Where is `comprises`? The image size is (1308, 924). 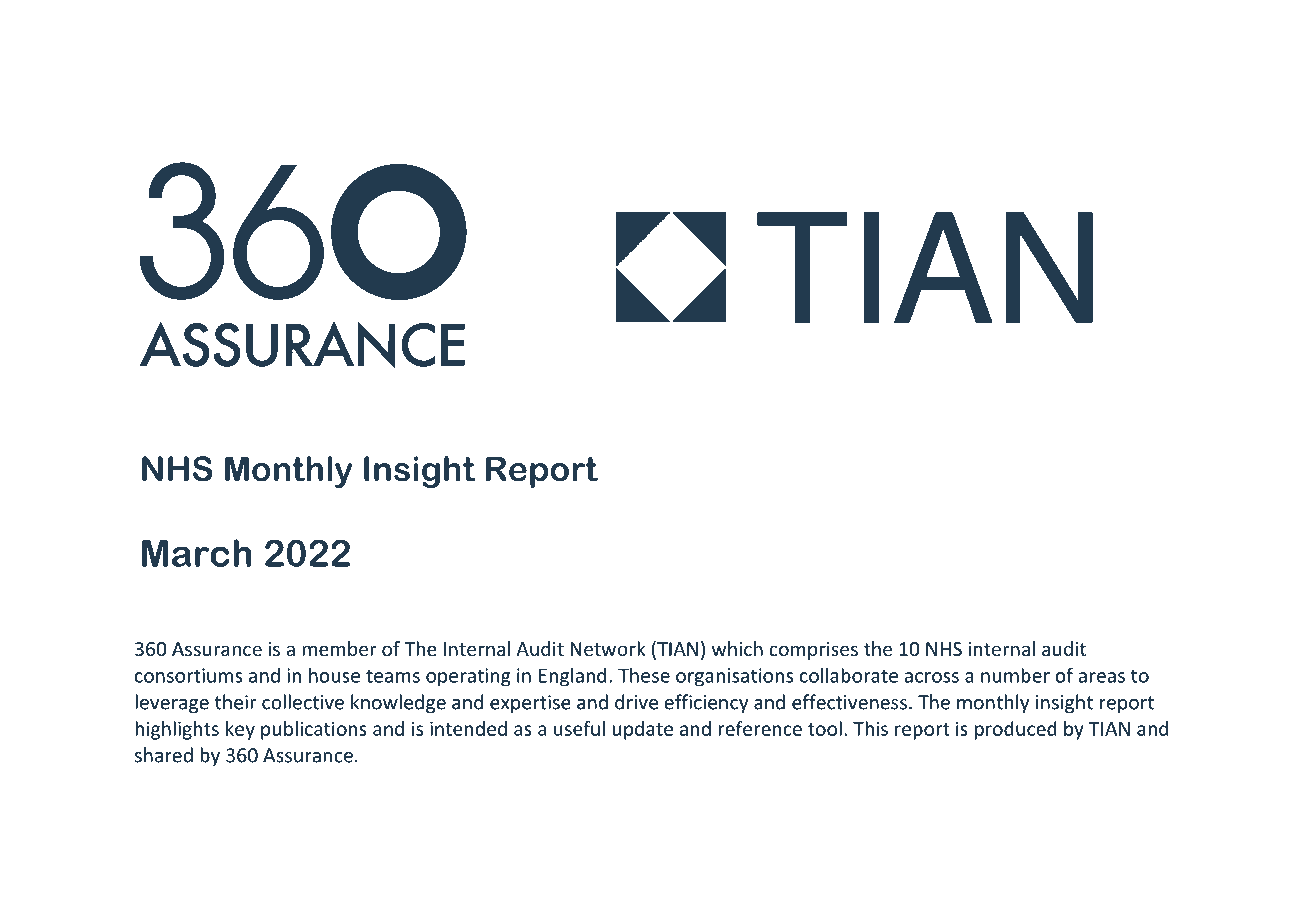
comprises is located at coordinates (813, 651).
